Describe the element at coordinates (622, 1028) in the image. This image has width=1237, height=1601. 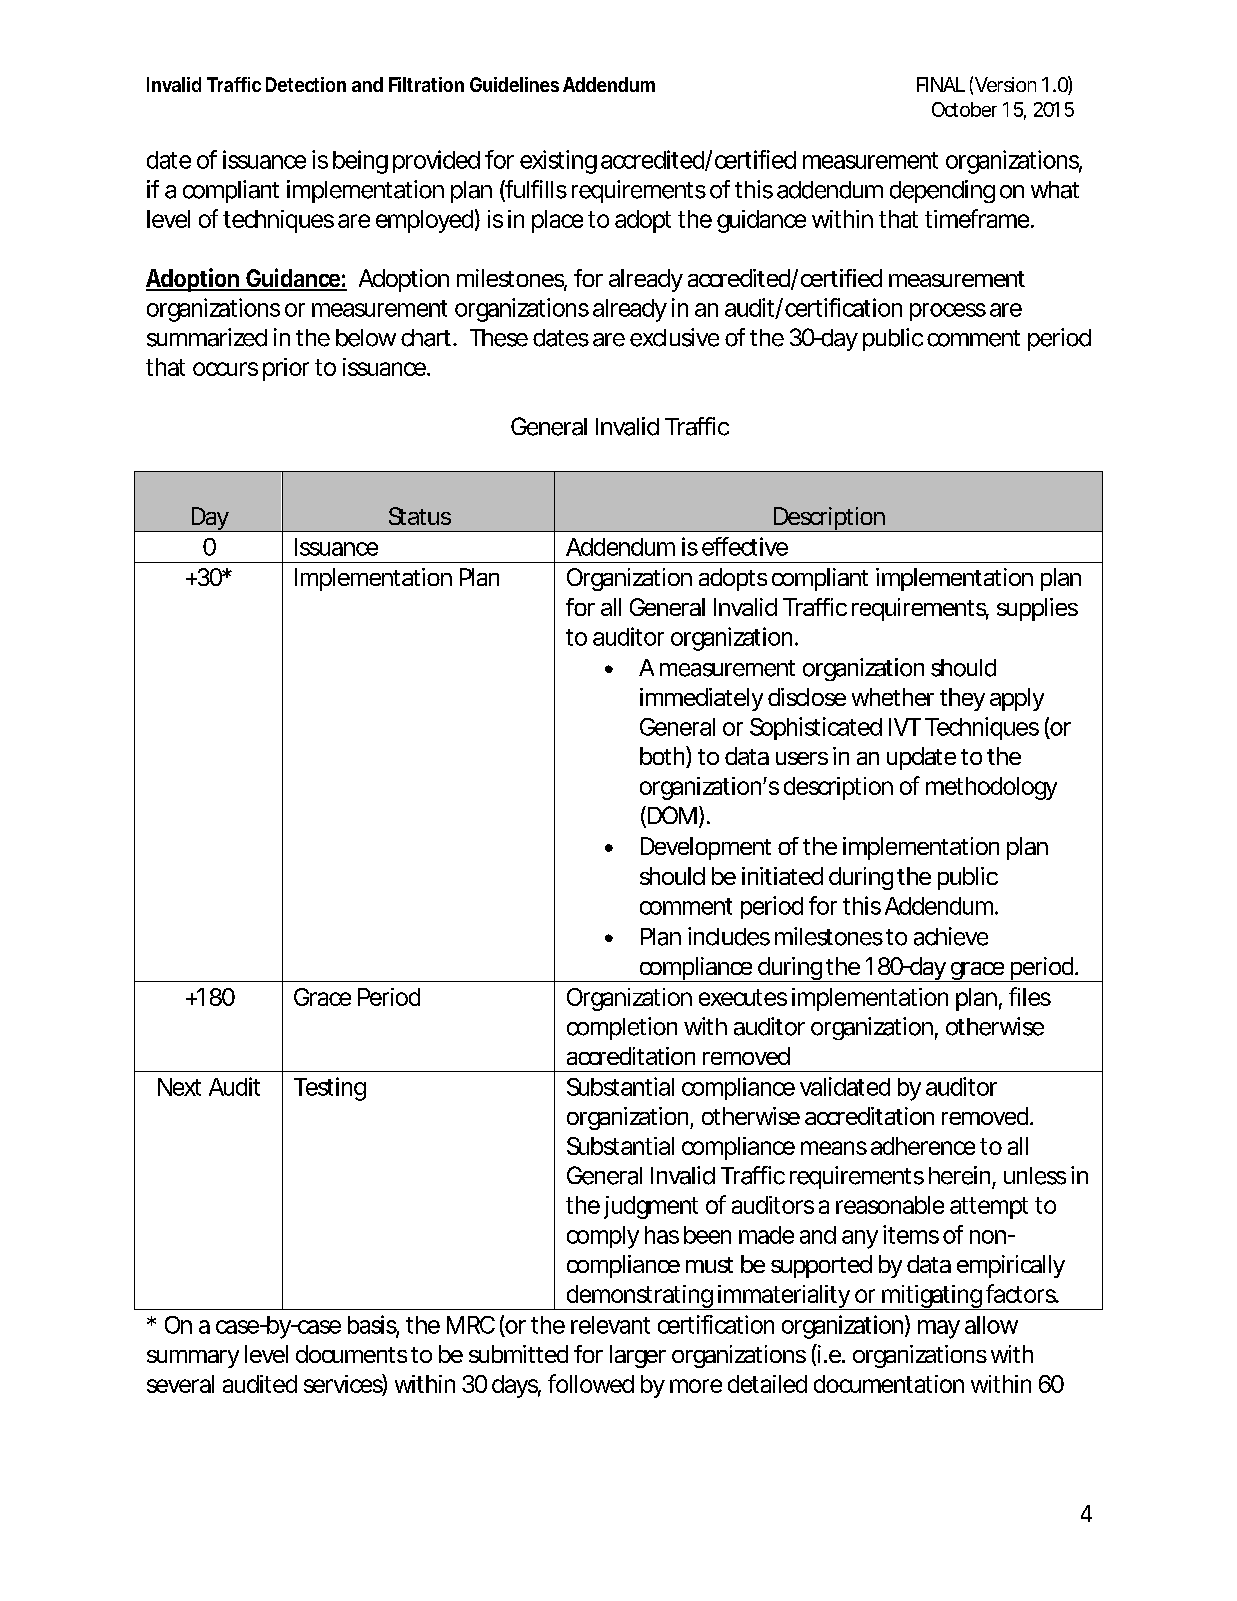
I see `completion` at that location.
